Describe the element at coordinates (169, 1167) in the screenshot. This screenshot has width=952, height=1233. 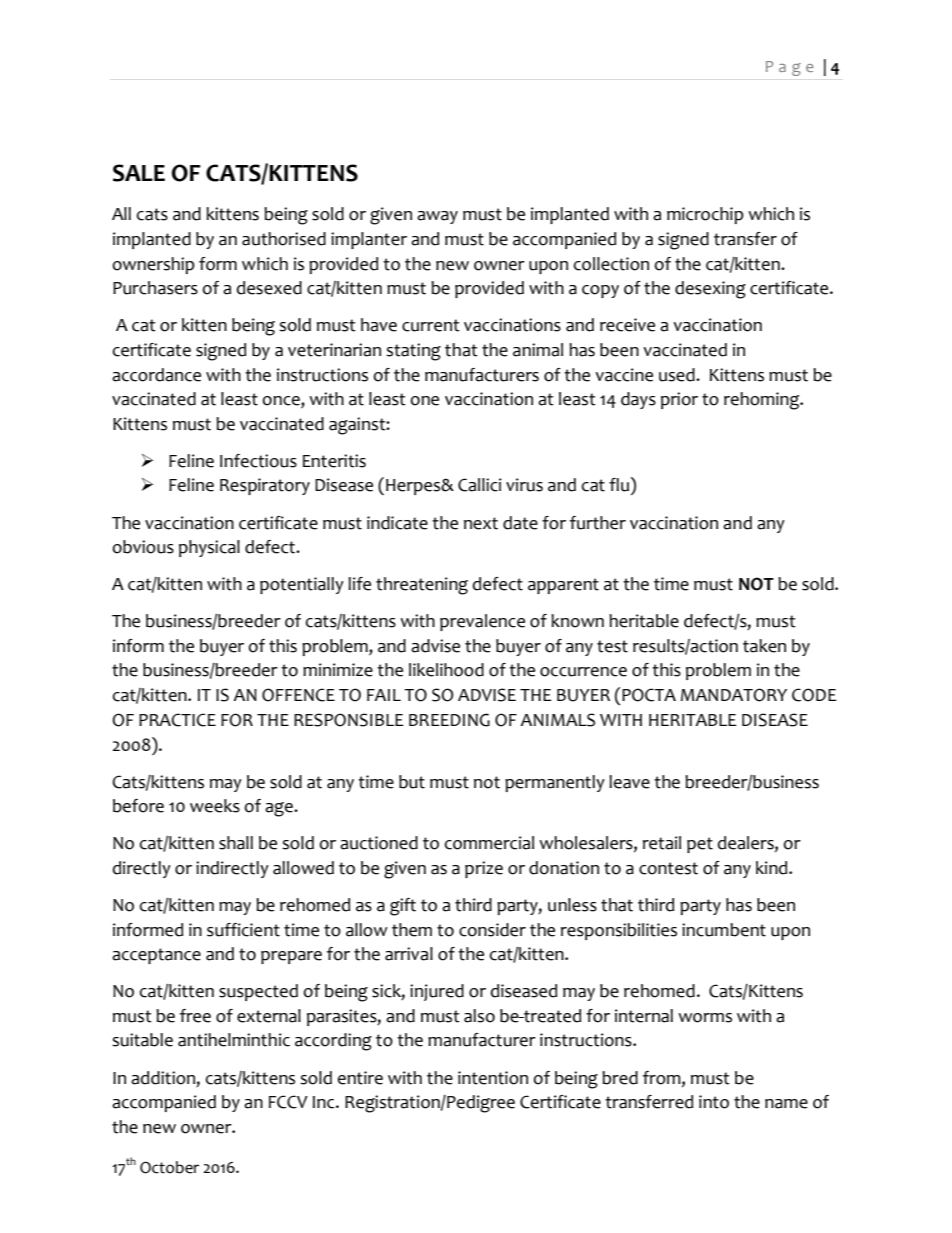
I see `October` at that location.
